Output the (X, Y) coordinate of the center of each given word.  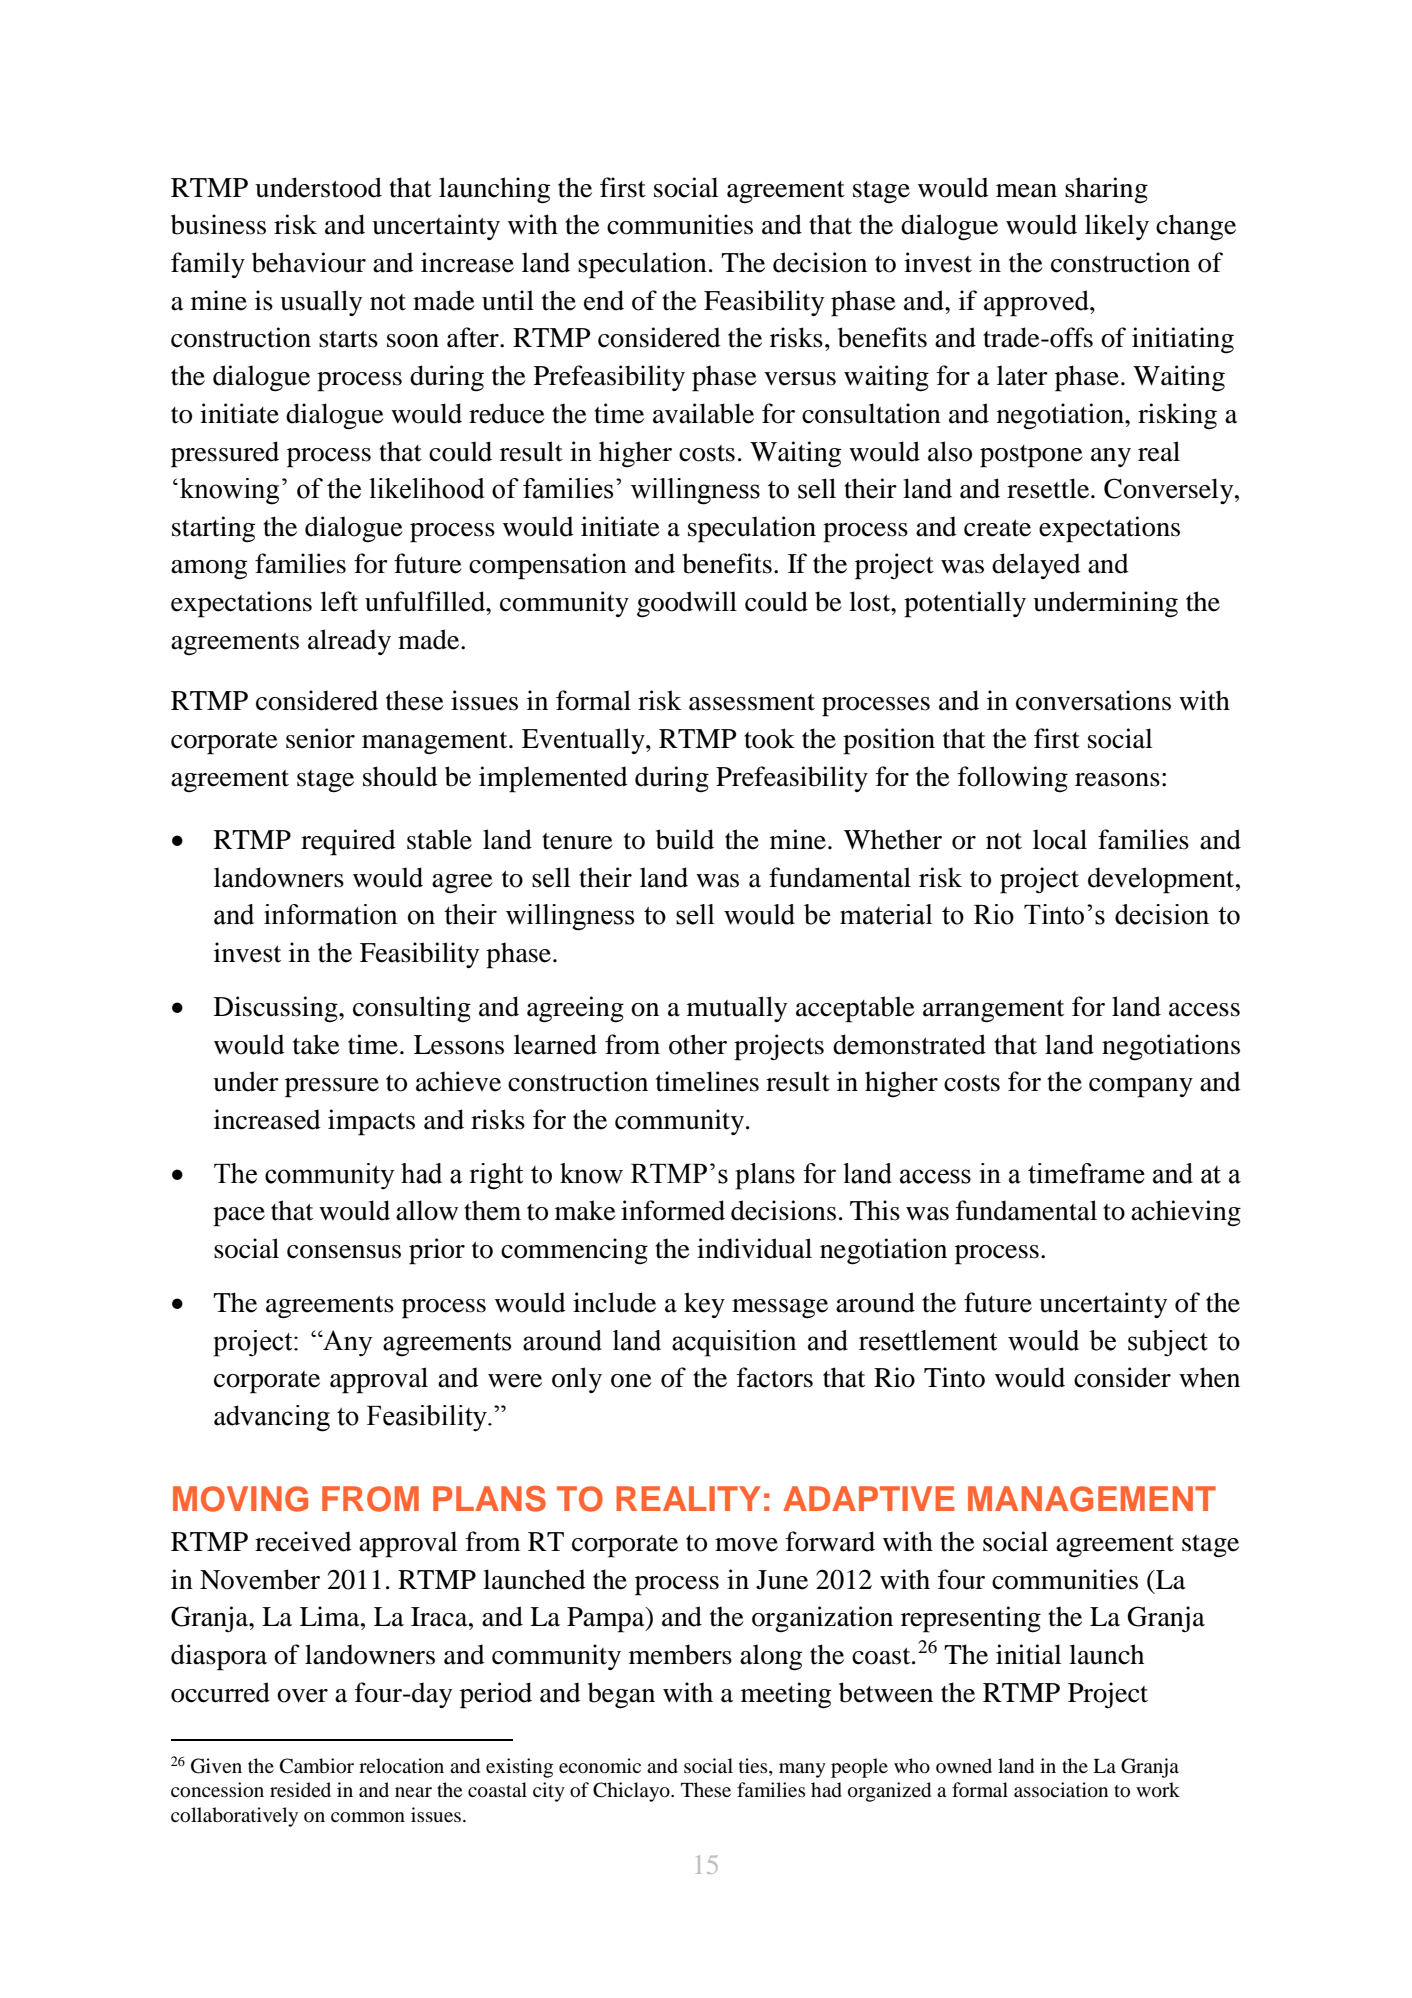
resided (300, 1789)
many (802, 1770)
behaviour (309, 262)
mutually (737, 1009)
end (604, 300)
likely (1117, 227)
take (316, 1044)
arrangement (993, 1011)
